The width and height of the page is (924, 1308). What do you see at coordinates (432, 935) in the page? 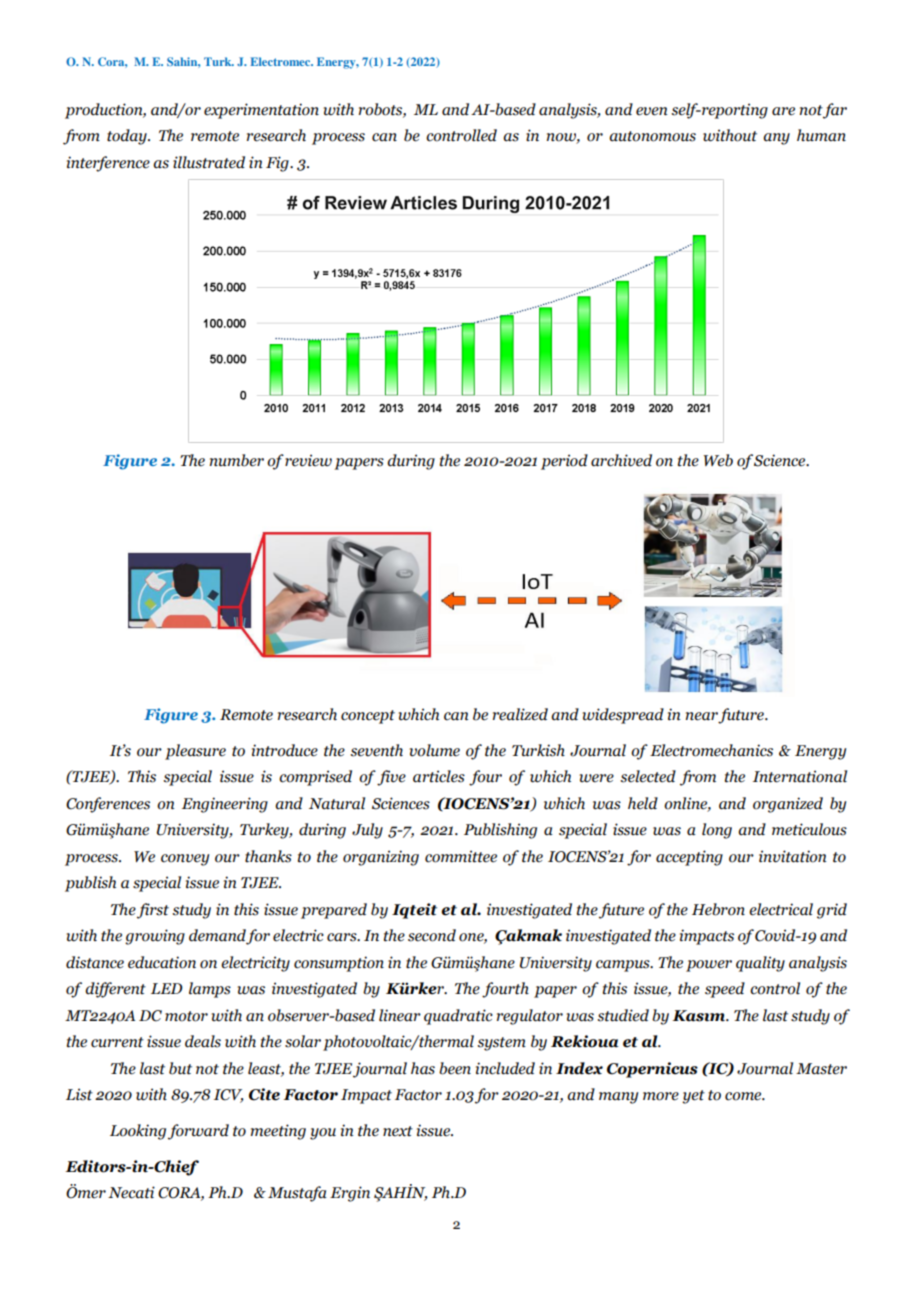
I see `second` at bounding box center [432, 935].
